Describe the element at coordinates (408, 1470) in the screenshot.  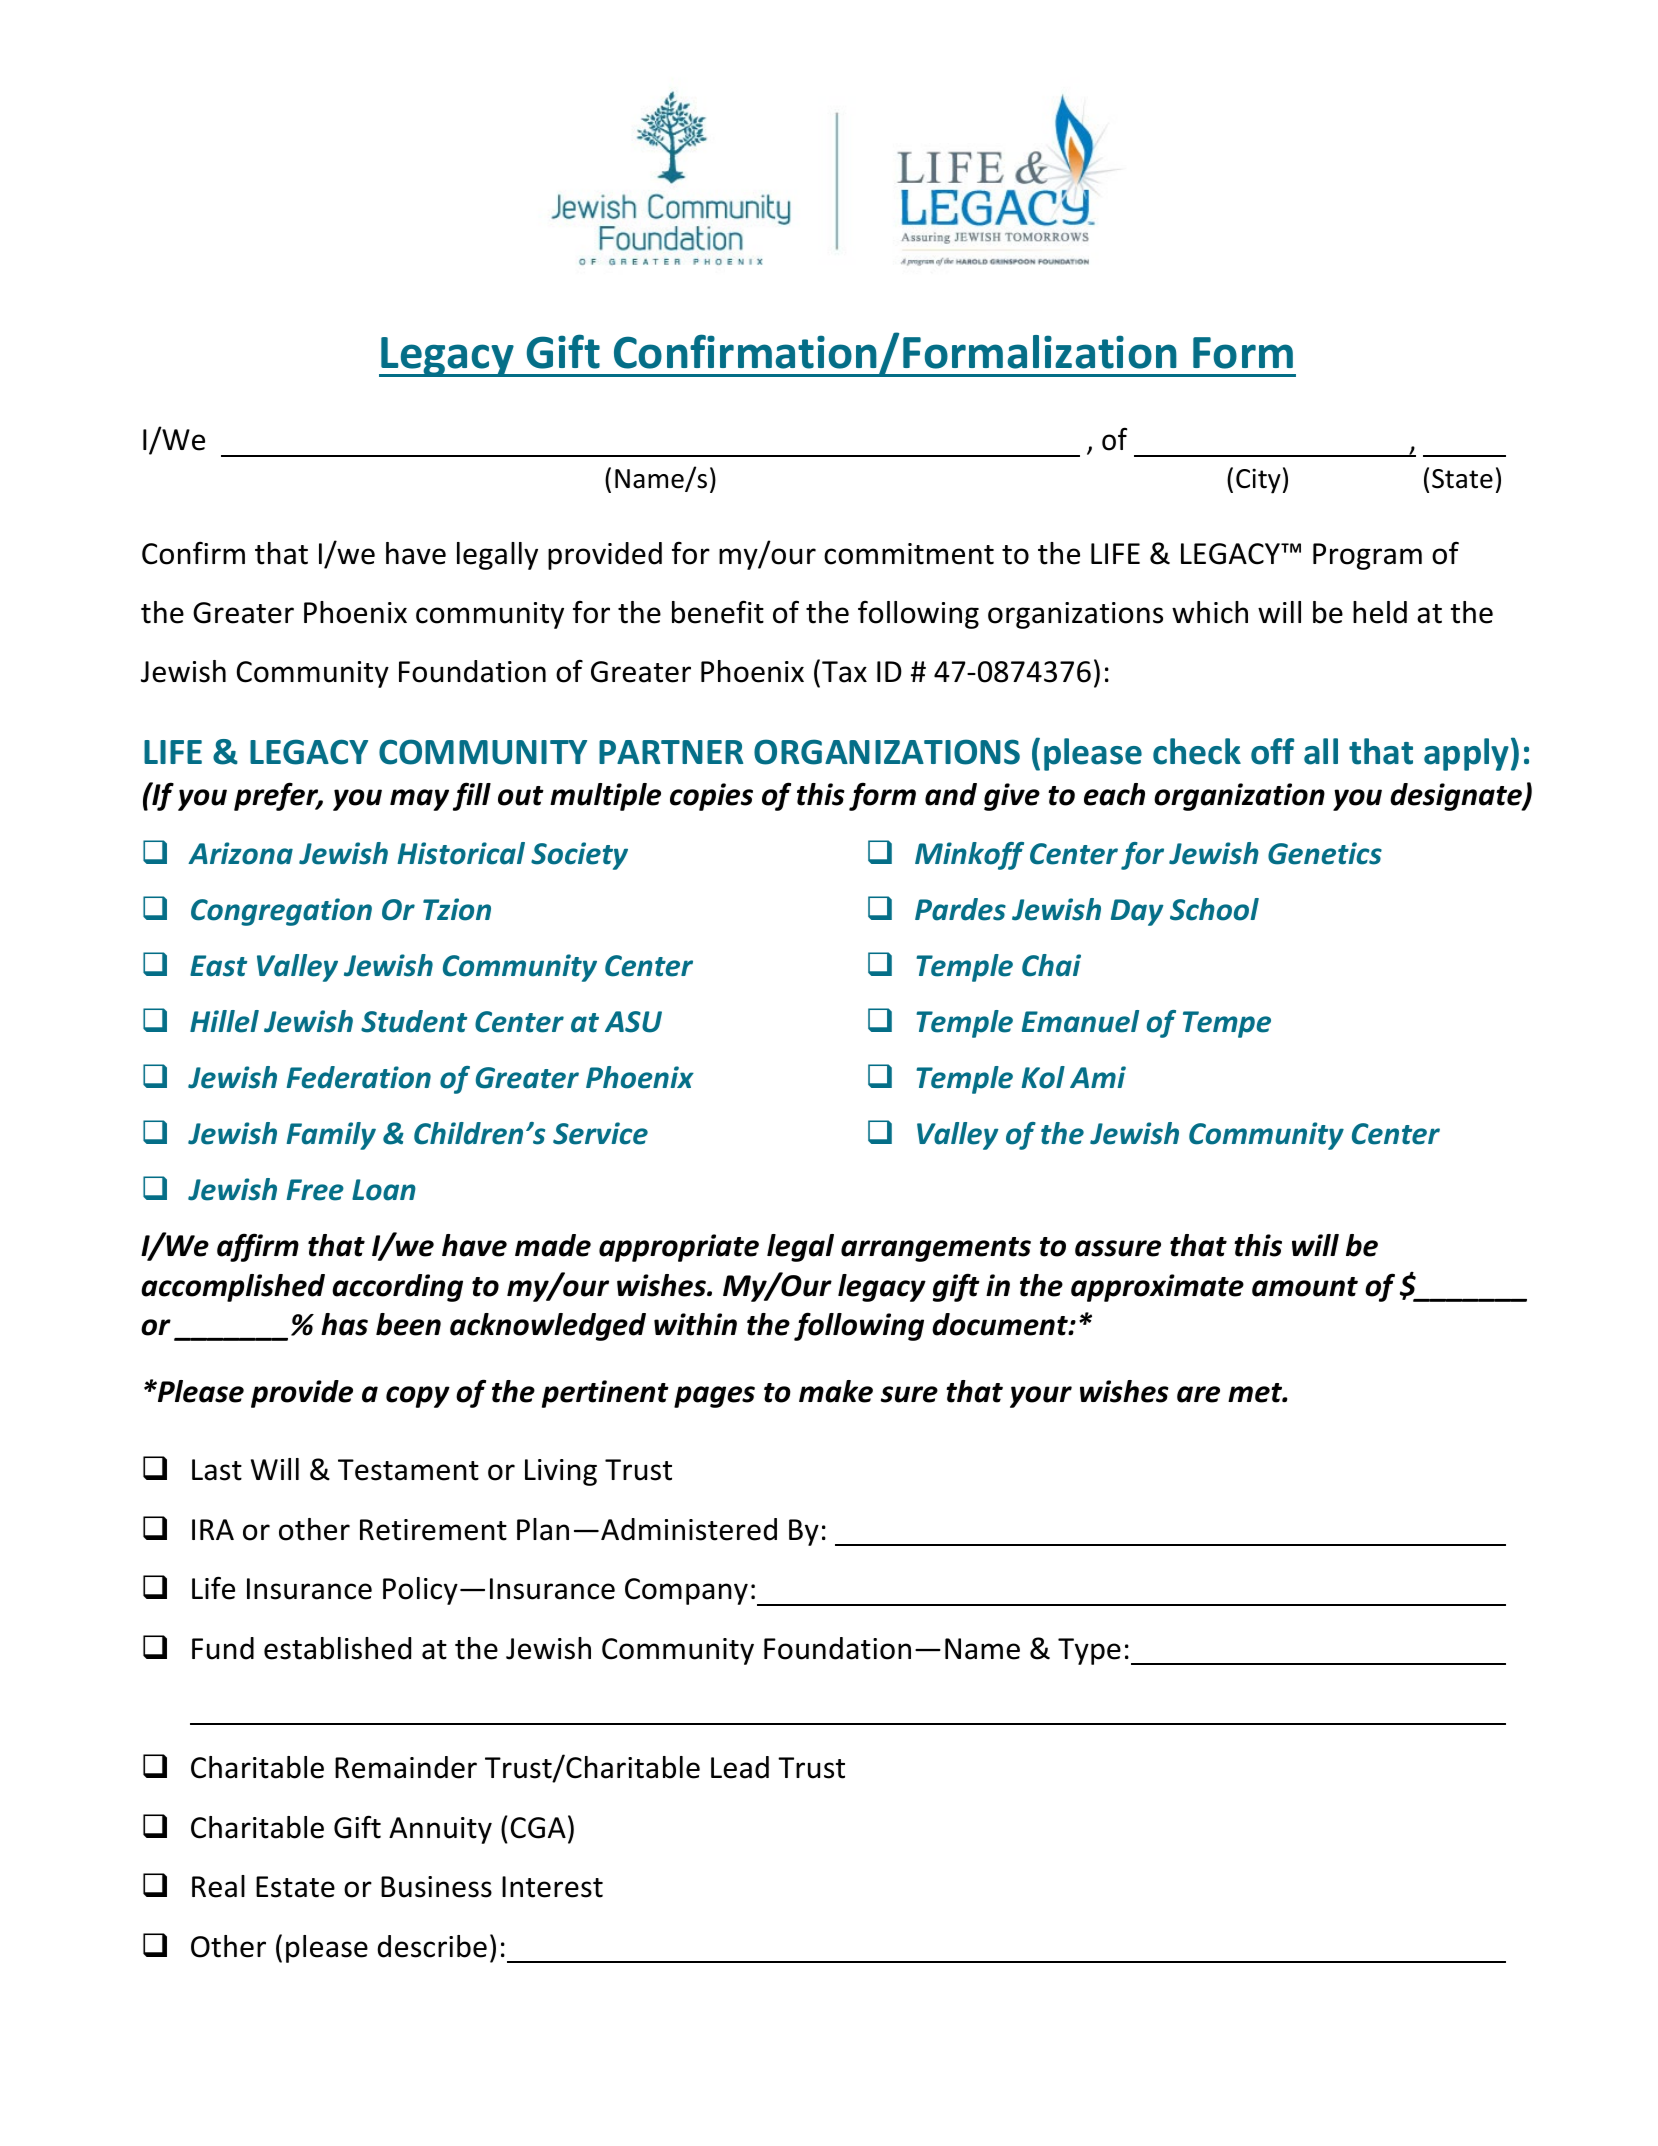
I see `Testament` at that location.
